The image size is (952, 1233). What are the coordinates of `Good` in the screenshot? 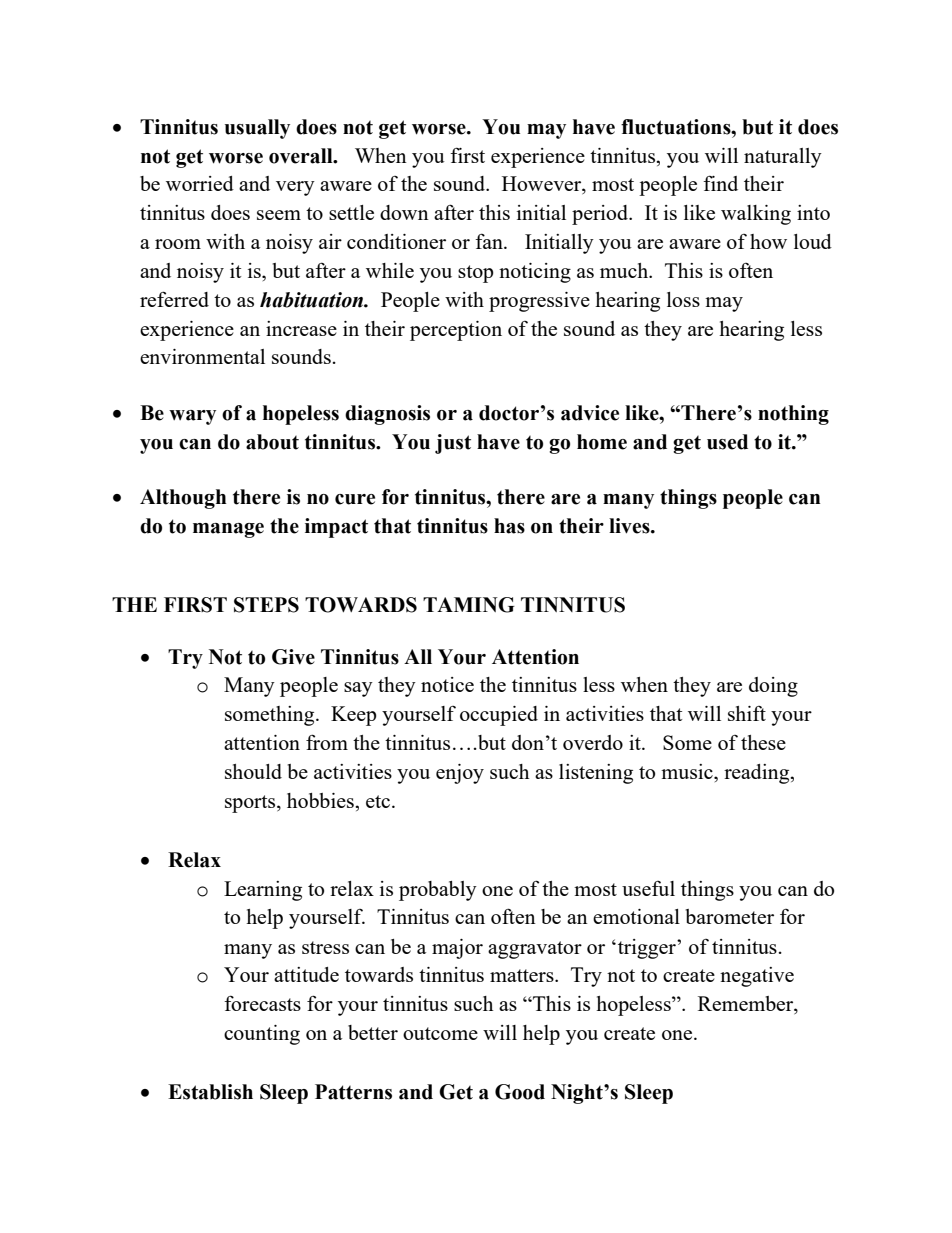 It's located at (520, 1092).
